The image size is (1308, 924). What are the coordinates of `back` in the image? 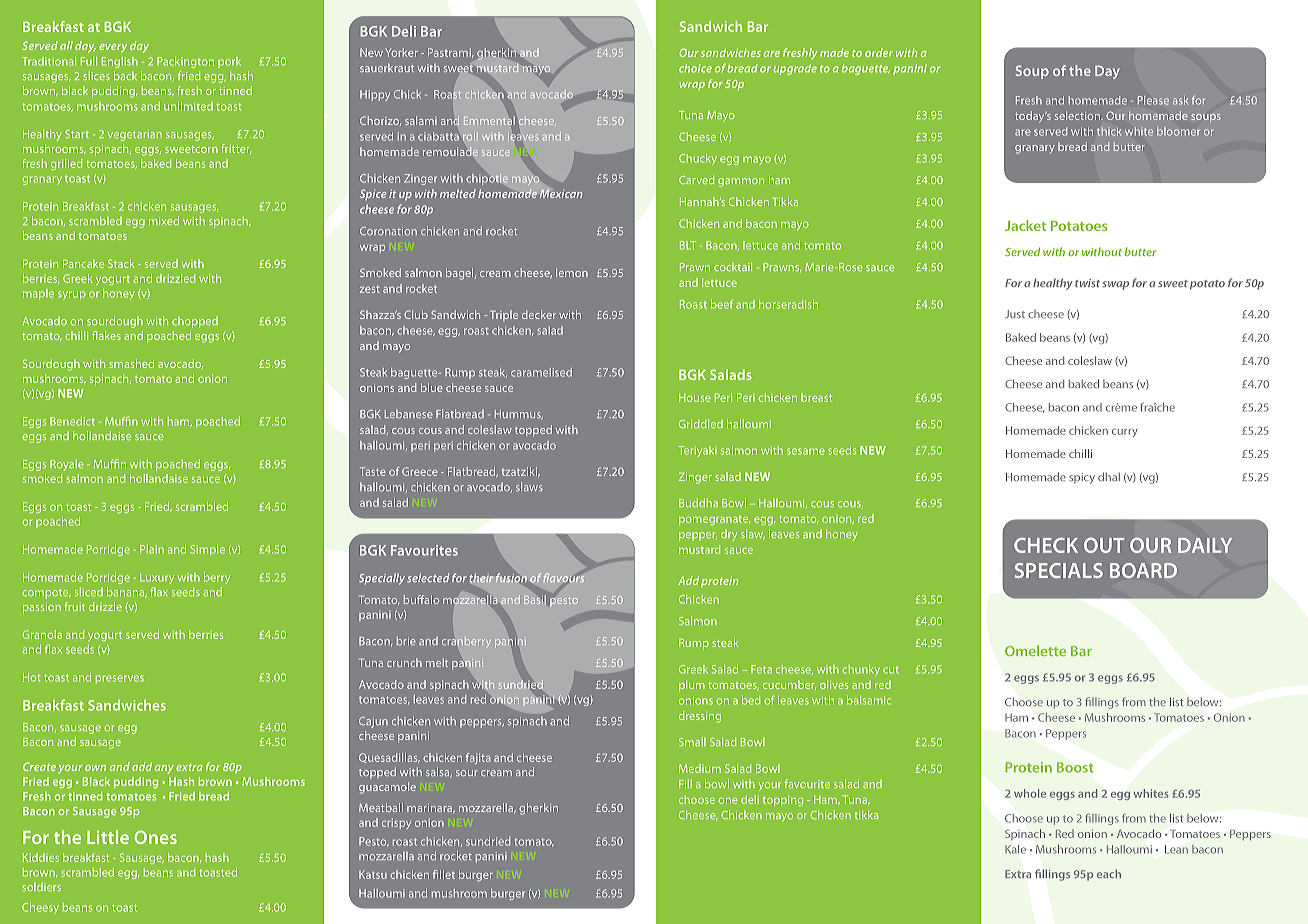 It's located at (125, 75).
